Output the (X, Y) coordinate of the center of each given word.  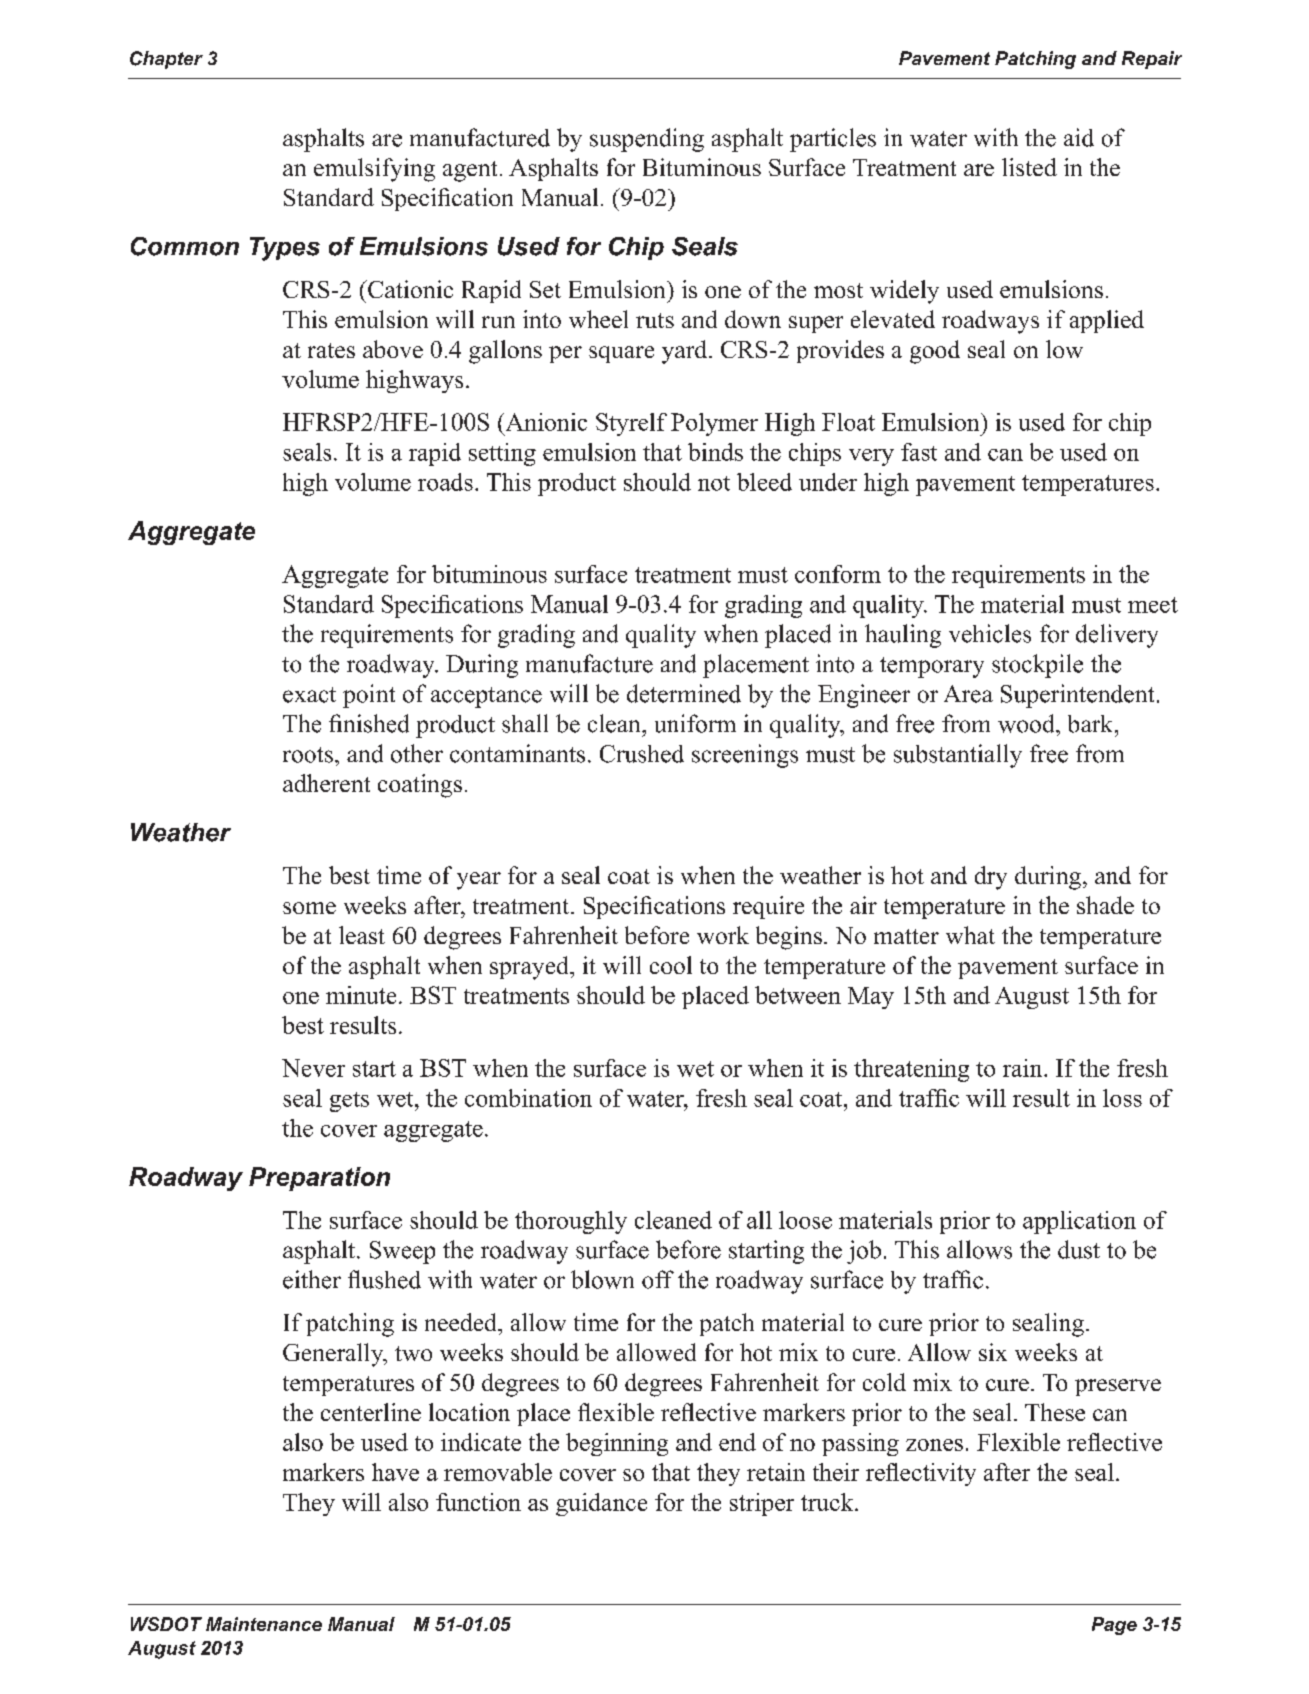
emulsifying (374, 170)
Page (1114, 1626)
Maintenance (264, 1624)
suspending (647, 140)
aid (1079, 137)
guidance (601, 1504)
